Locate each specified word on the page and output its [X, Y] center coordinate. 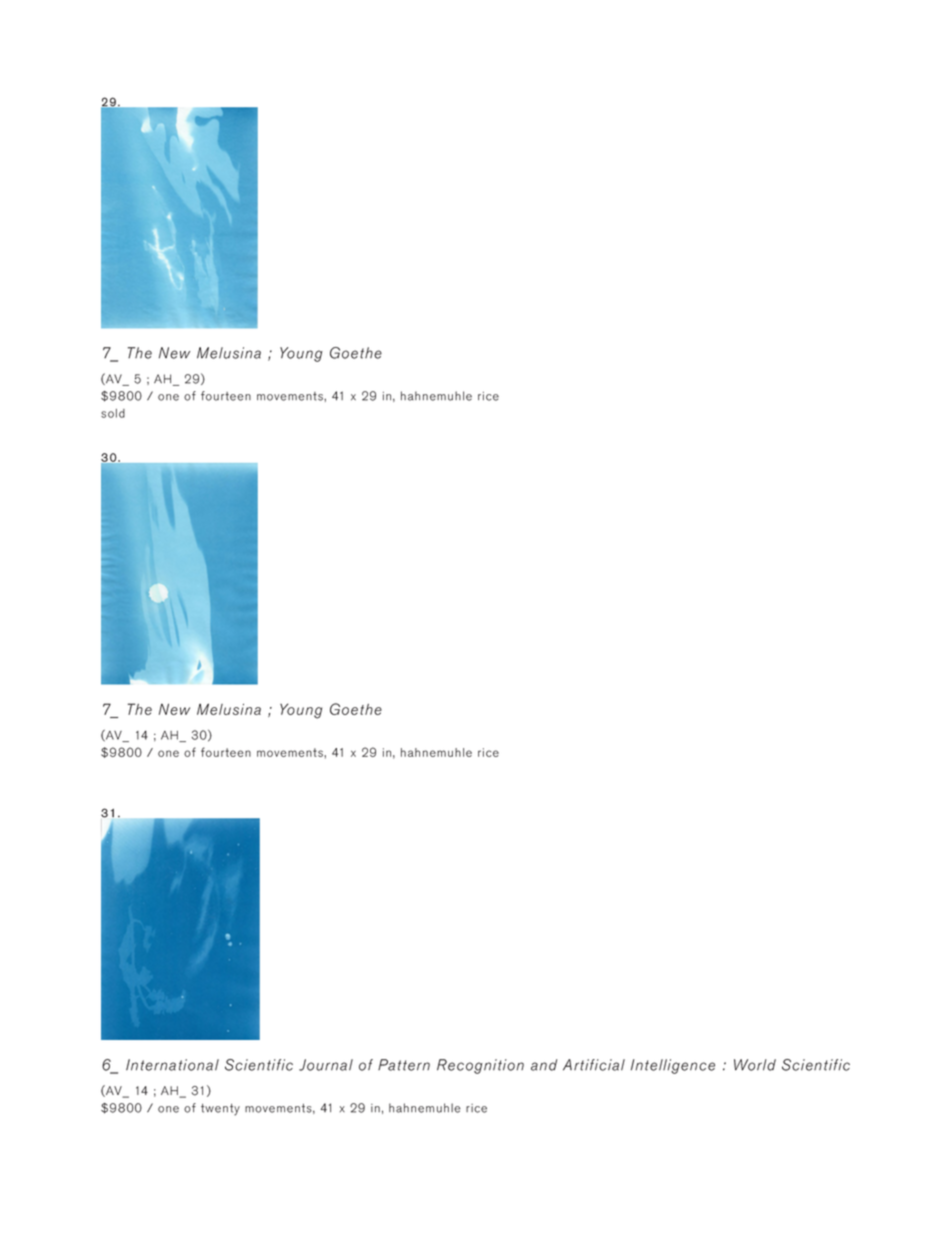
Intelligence [673, 1066]
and [544, 1065]
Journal [326, 1065]
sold [113, 413]
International [172, 1065]
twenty [220, 1110]
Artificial [594, 1065]
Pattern [404, 1065]
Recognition [480, 1066]
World [755, 1065]
